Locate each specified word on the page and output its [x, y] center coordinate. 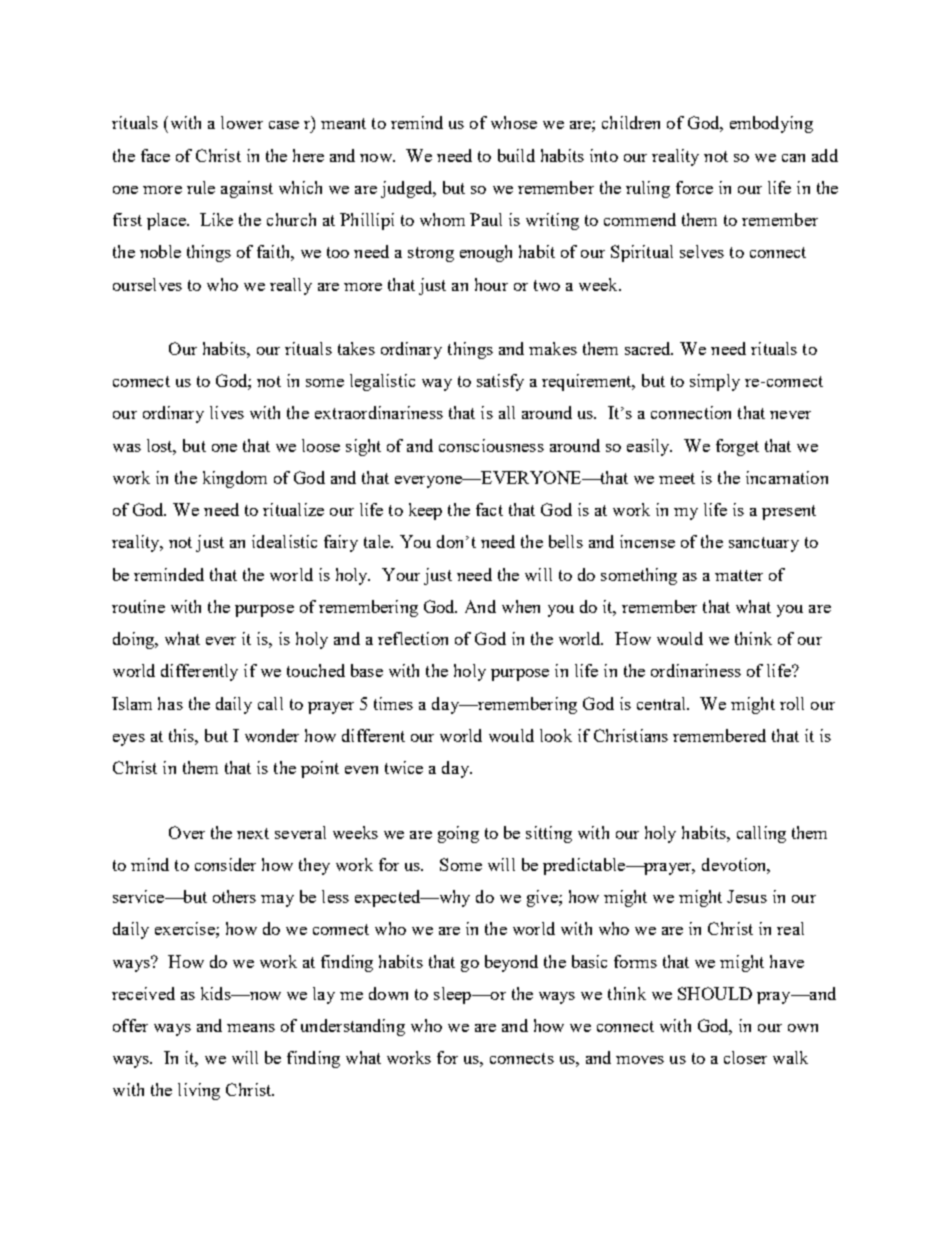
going [458, 834]
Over [187, 832]
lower [242, 122]
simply [715, 382]
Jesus [747, 896]
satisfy [500, 382]
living [199, 1091]
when [521, 606]
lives [227, 412]
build [516, 155]
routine [138, 606]
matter [739, 575]
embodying [771, 124]
